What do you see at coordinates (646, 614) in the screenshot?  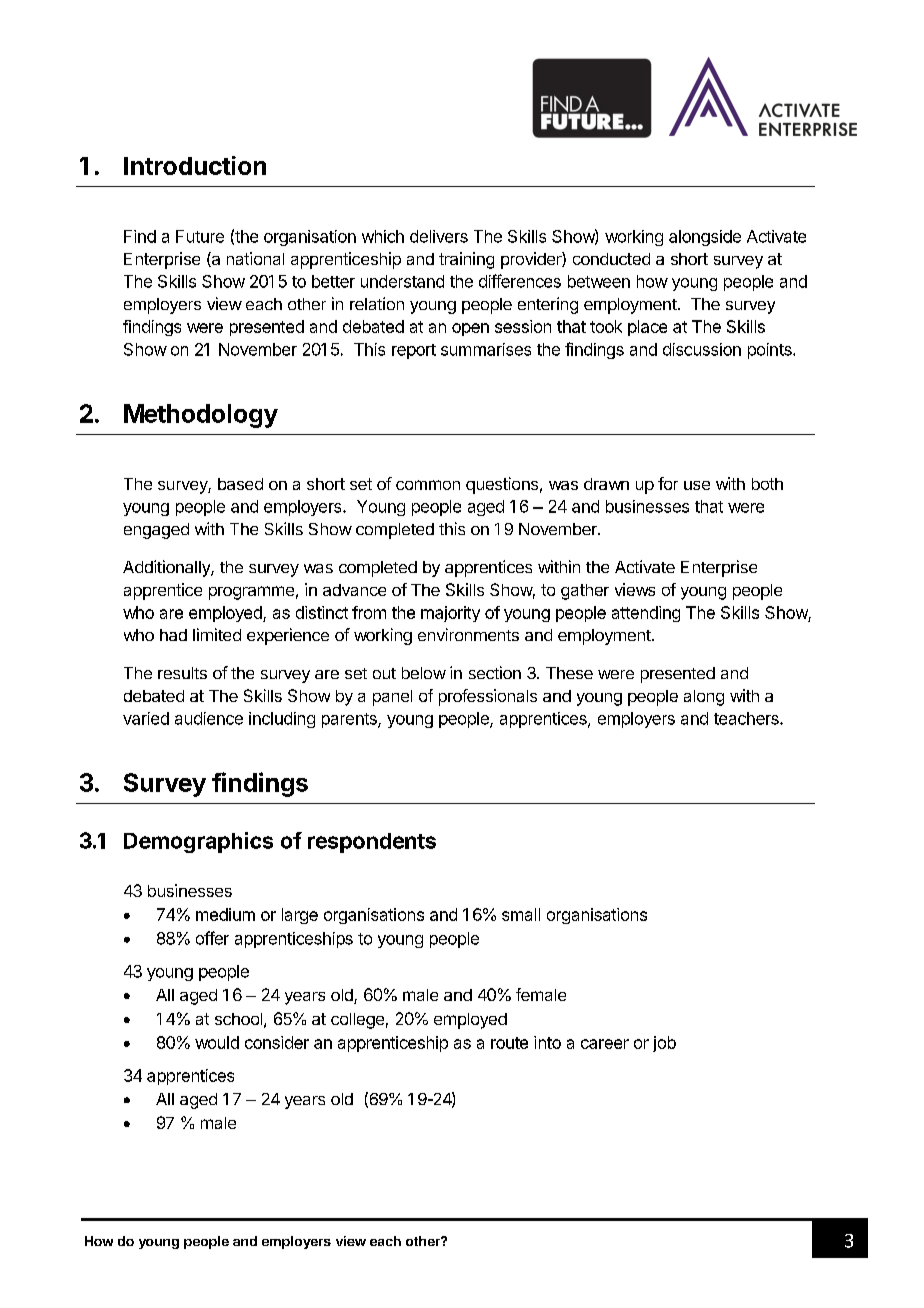 I see `attending` at bounding box center [646, 614].
